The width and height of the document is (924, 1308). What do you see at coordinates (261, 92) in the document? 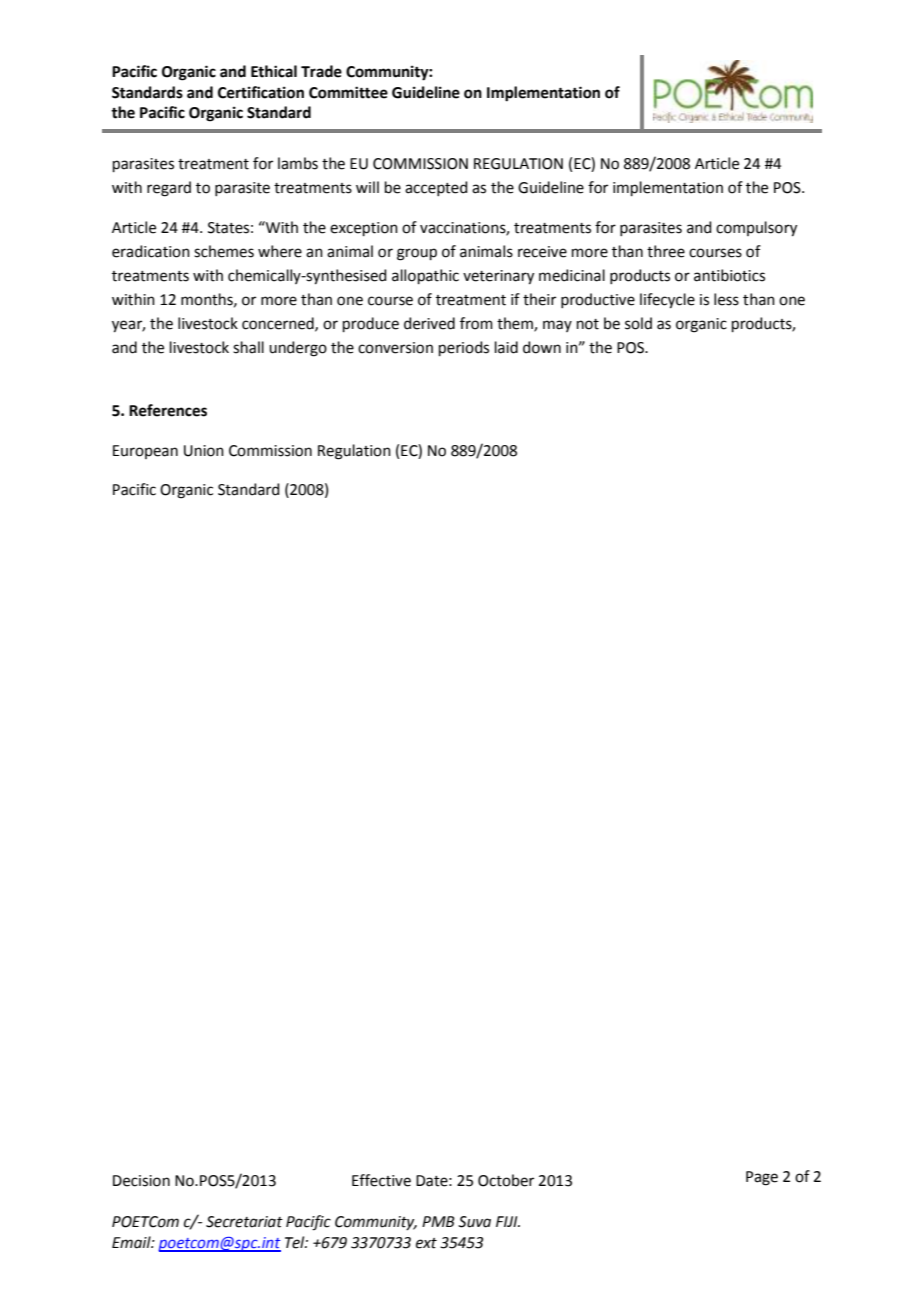
I see `Certification` at bounding box center [261, 92].
